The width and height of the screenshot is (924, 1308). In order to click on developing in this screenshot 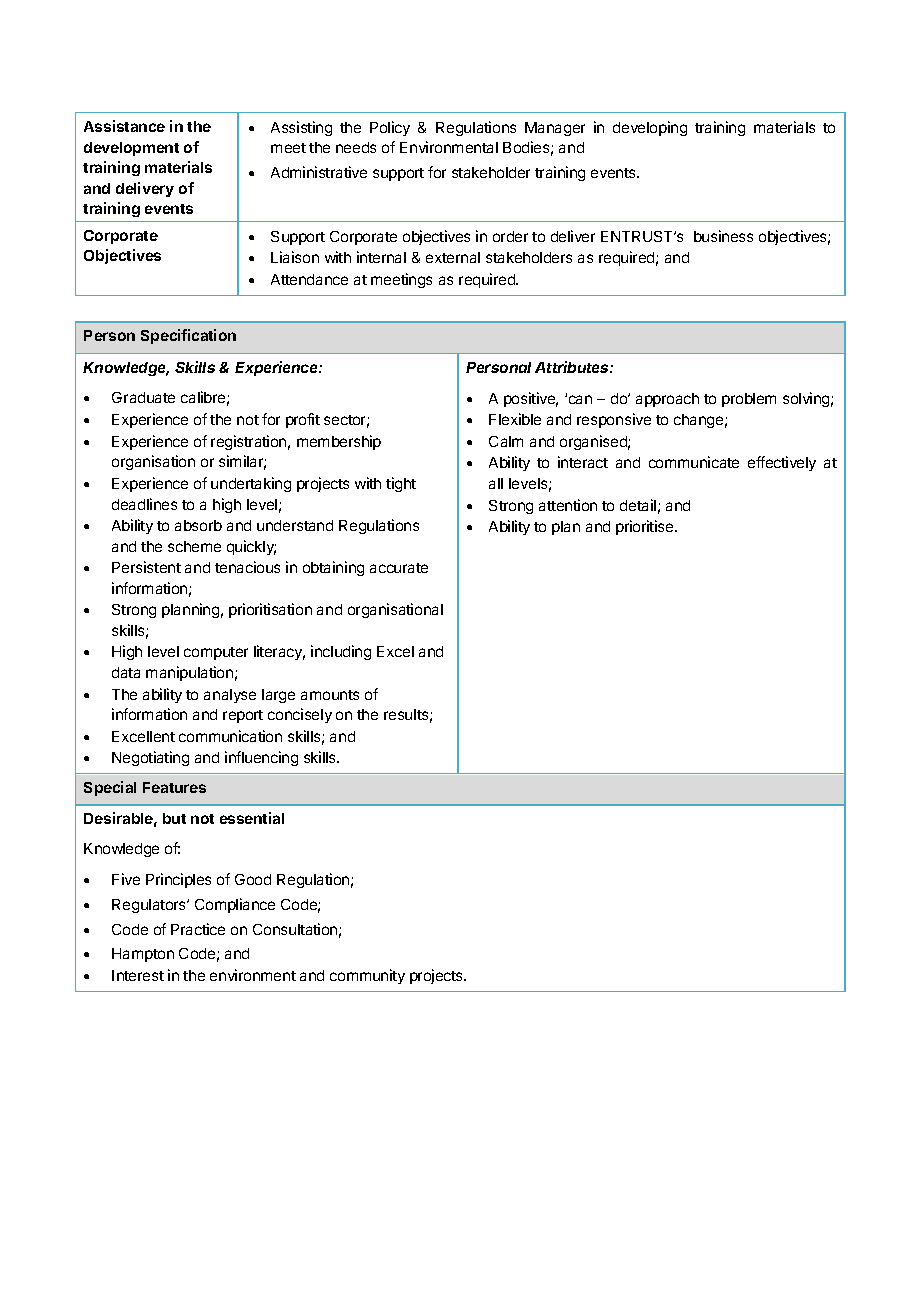, I will do `click(650, 128)`.
